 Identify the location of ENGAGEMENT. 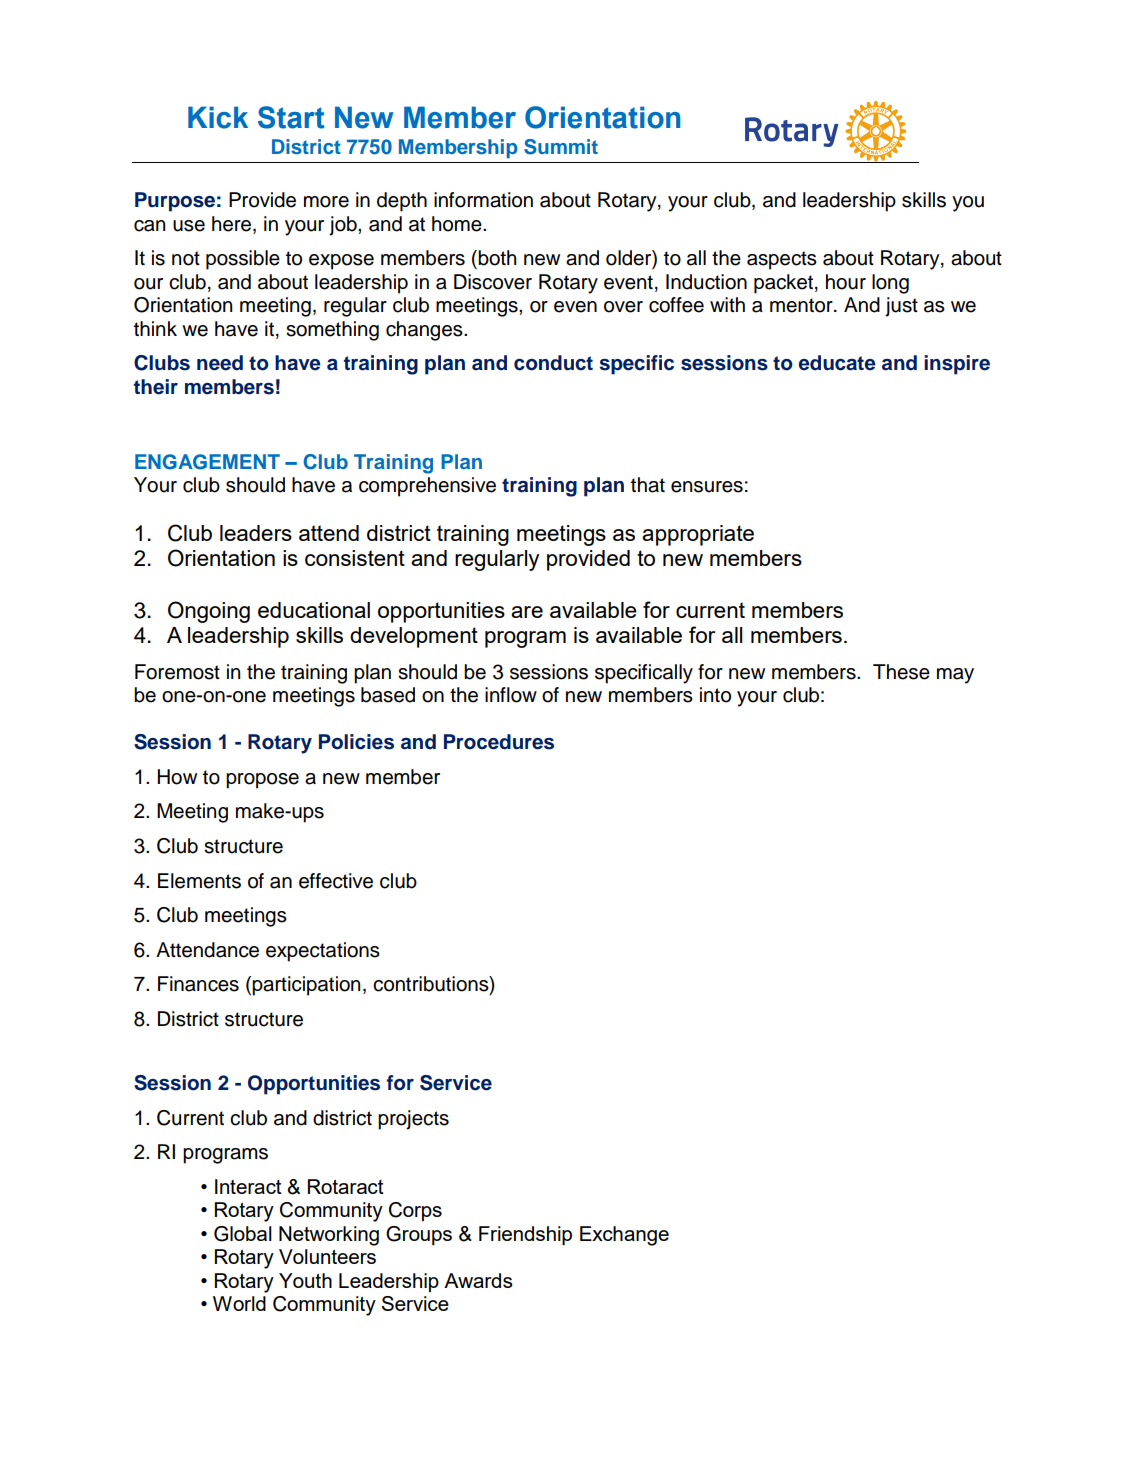
(207, 462).
